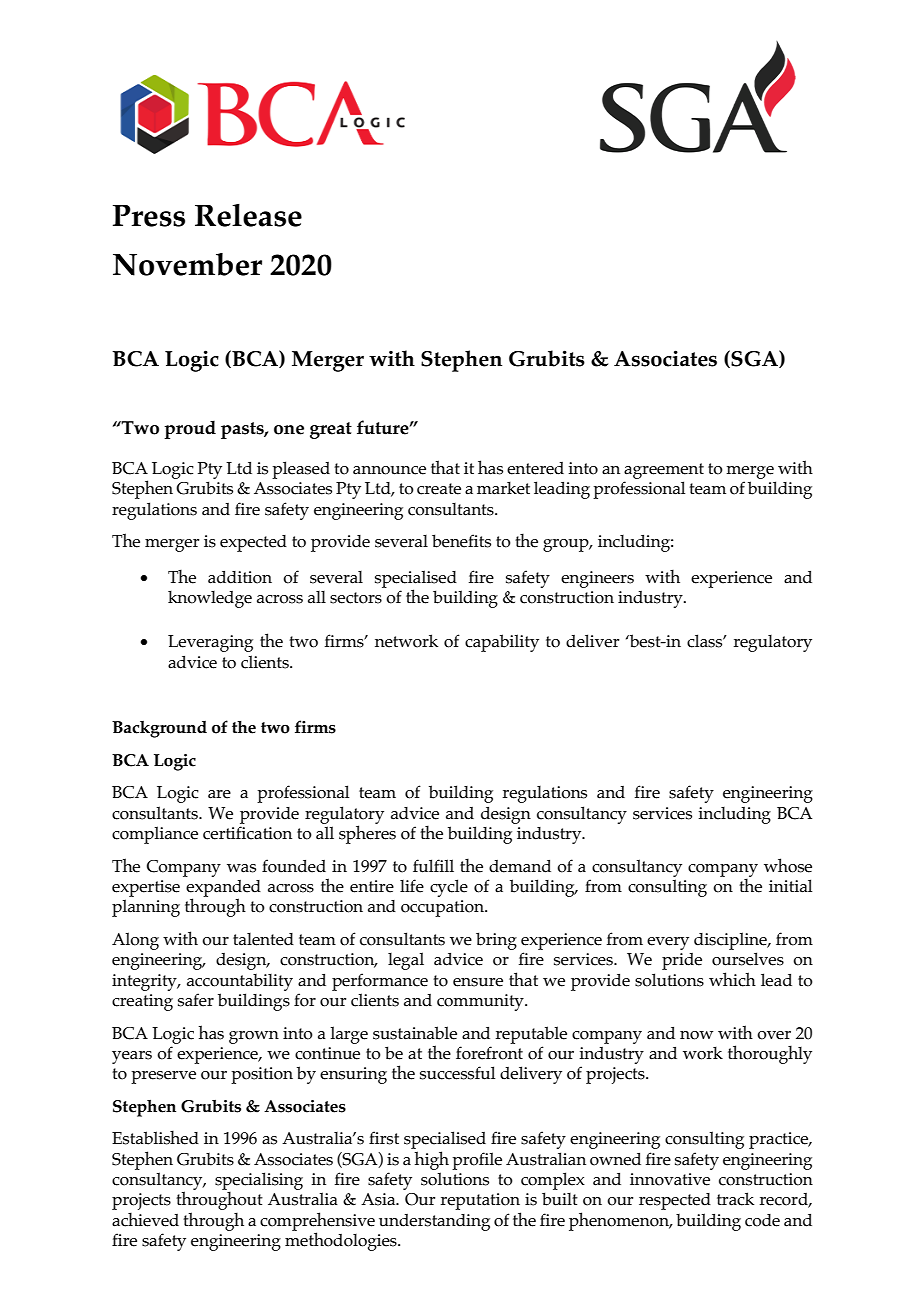 Image resolution: width=924 pixels, height=1308 pixels. I want to click on engineers, so click(597, 579).
